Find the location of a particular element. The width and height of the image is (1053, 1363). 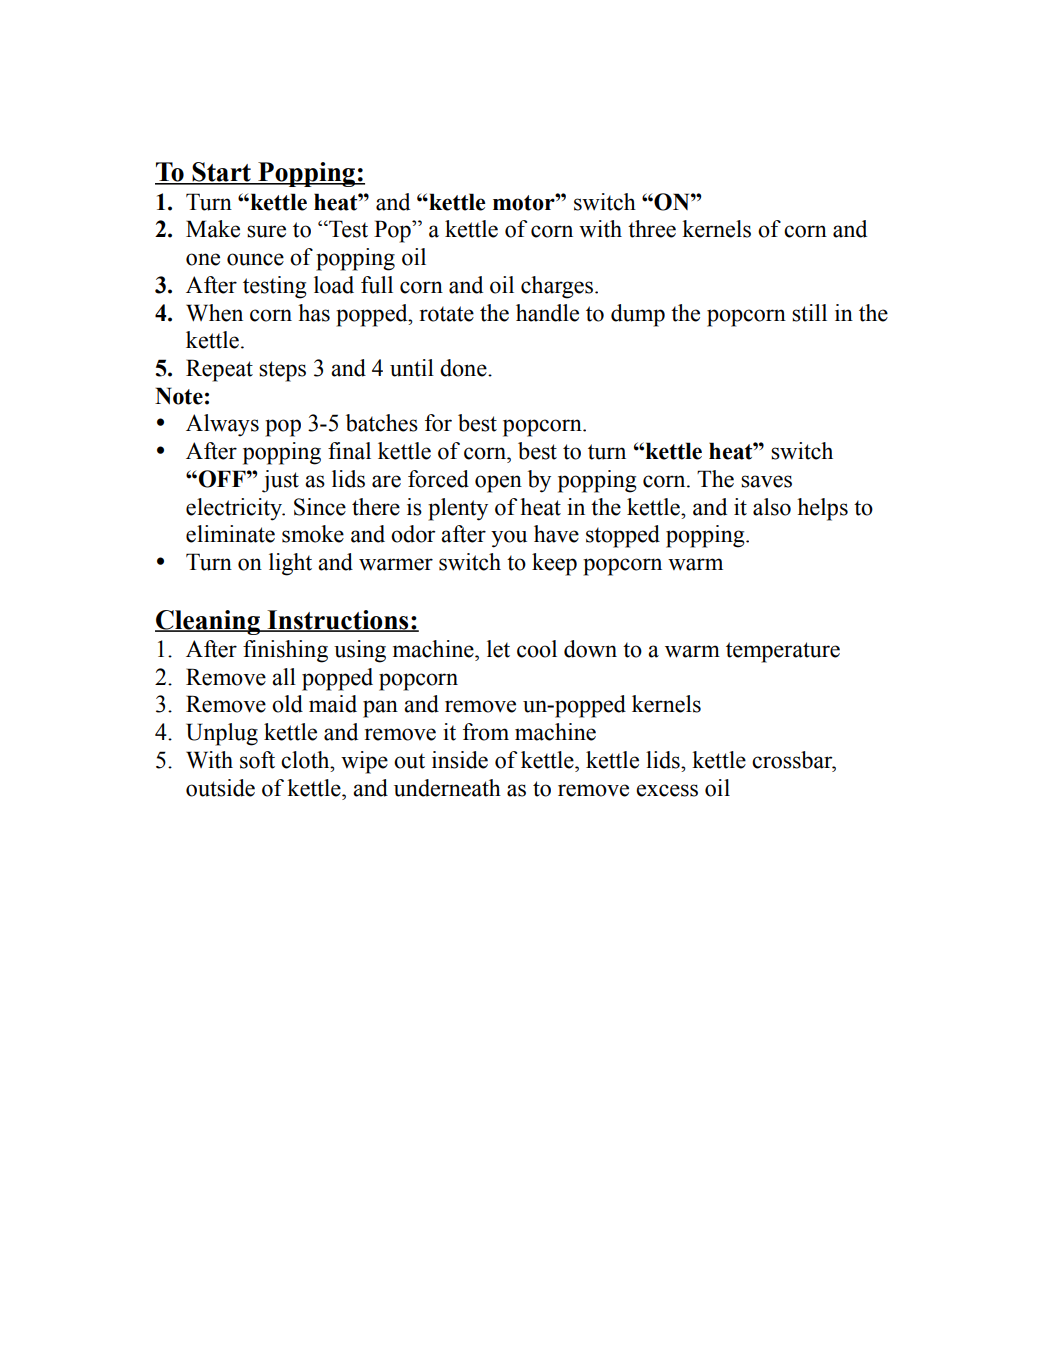

dump is located at coordinates (638, 315).
